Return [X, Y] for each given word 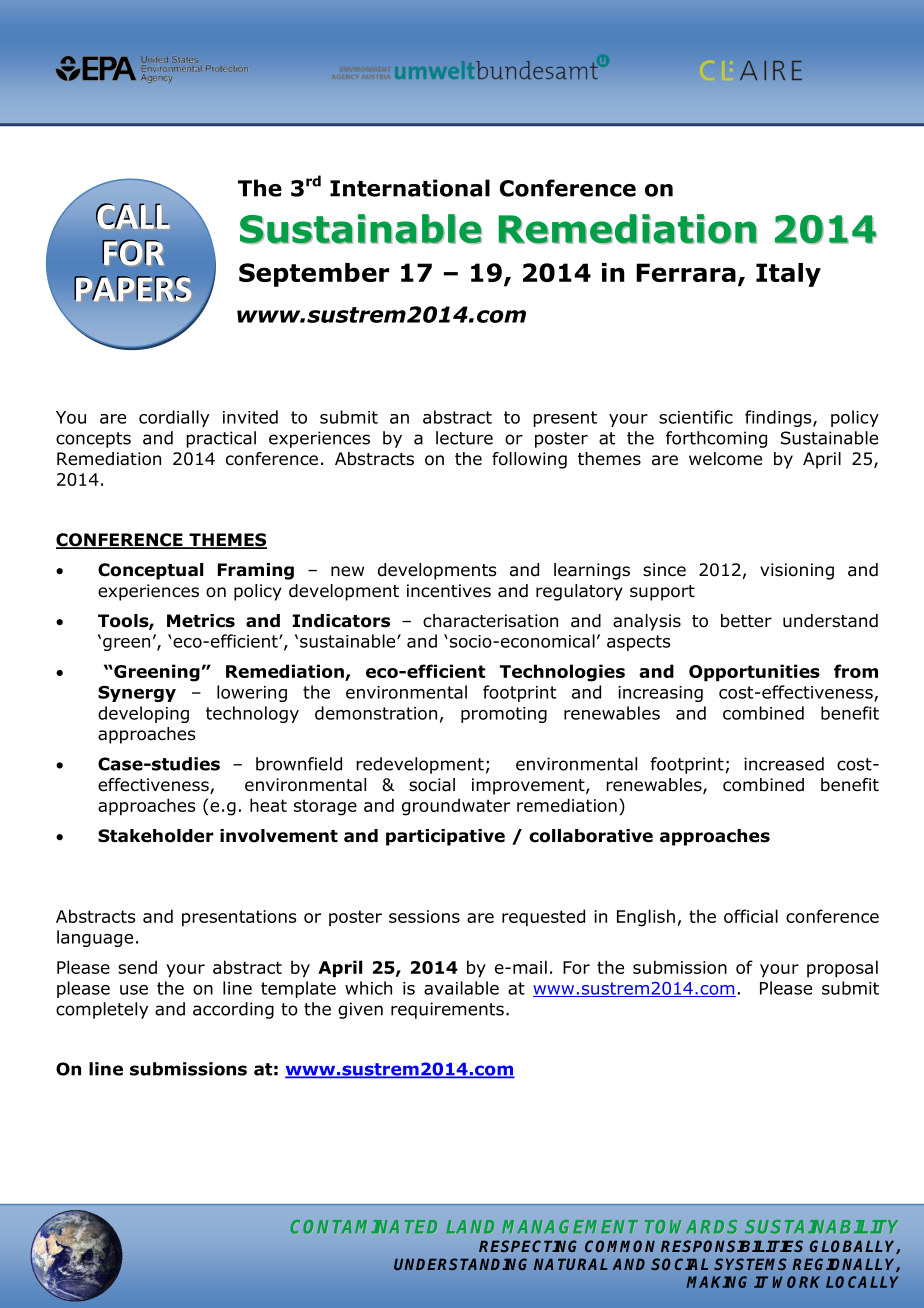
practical [221, 439]
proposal [842, 969]
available [461, 988]
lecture [464, 438]
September [314, 275]
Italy [788, 275]
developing [143, 714]
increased [784, 764]
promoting [504, 715]
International [410, 188]
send [137, 967]
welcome [725, 459]
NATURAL [571, 1264]
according [233, 1010]
